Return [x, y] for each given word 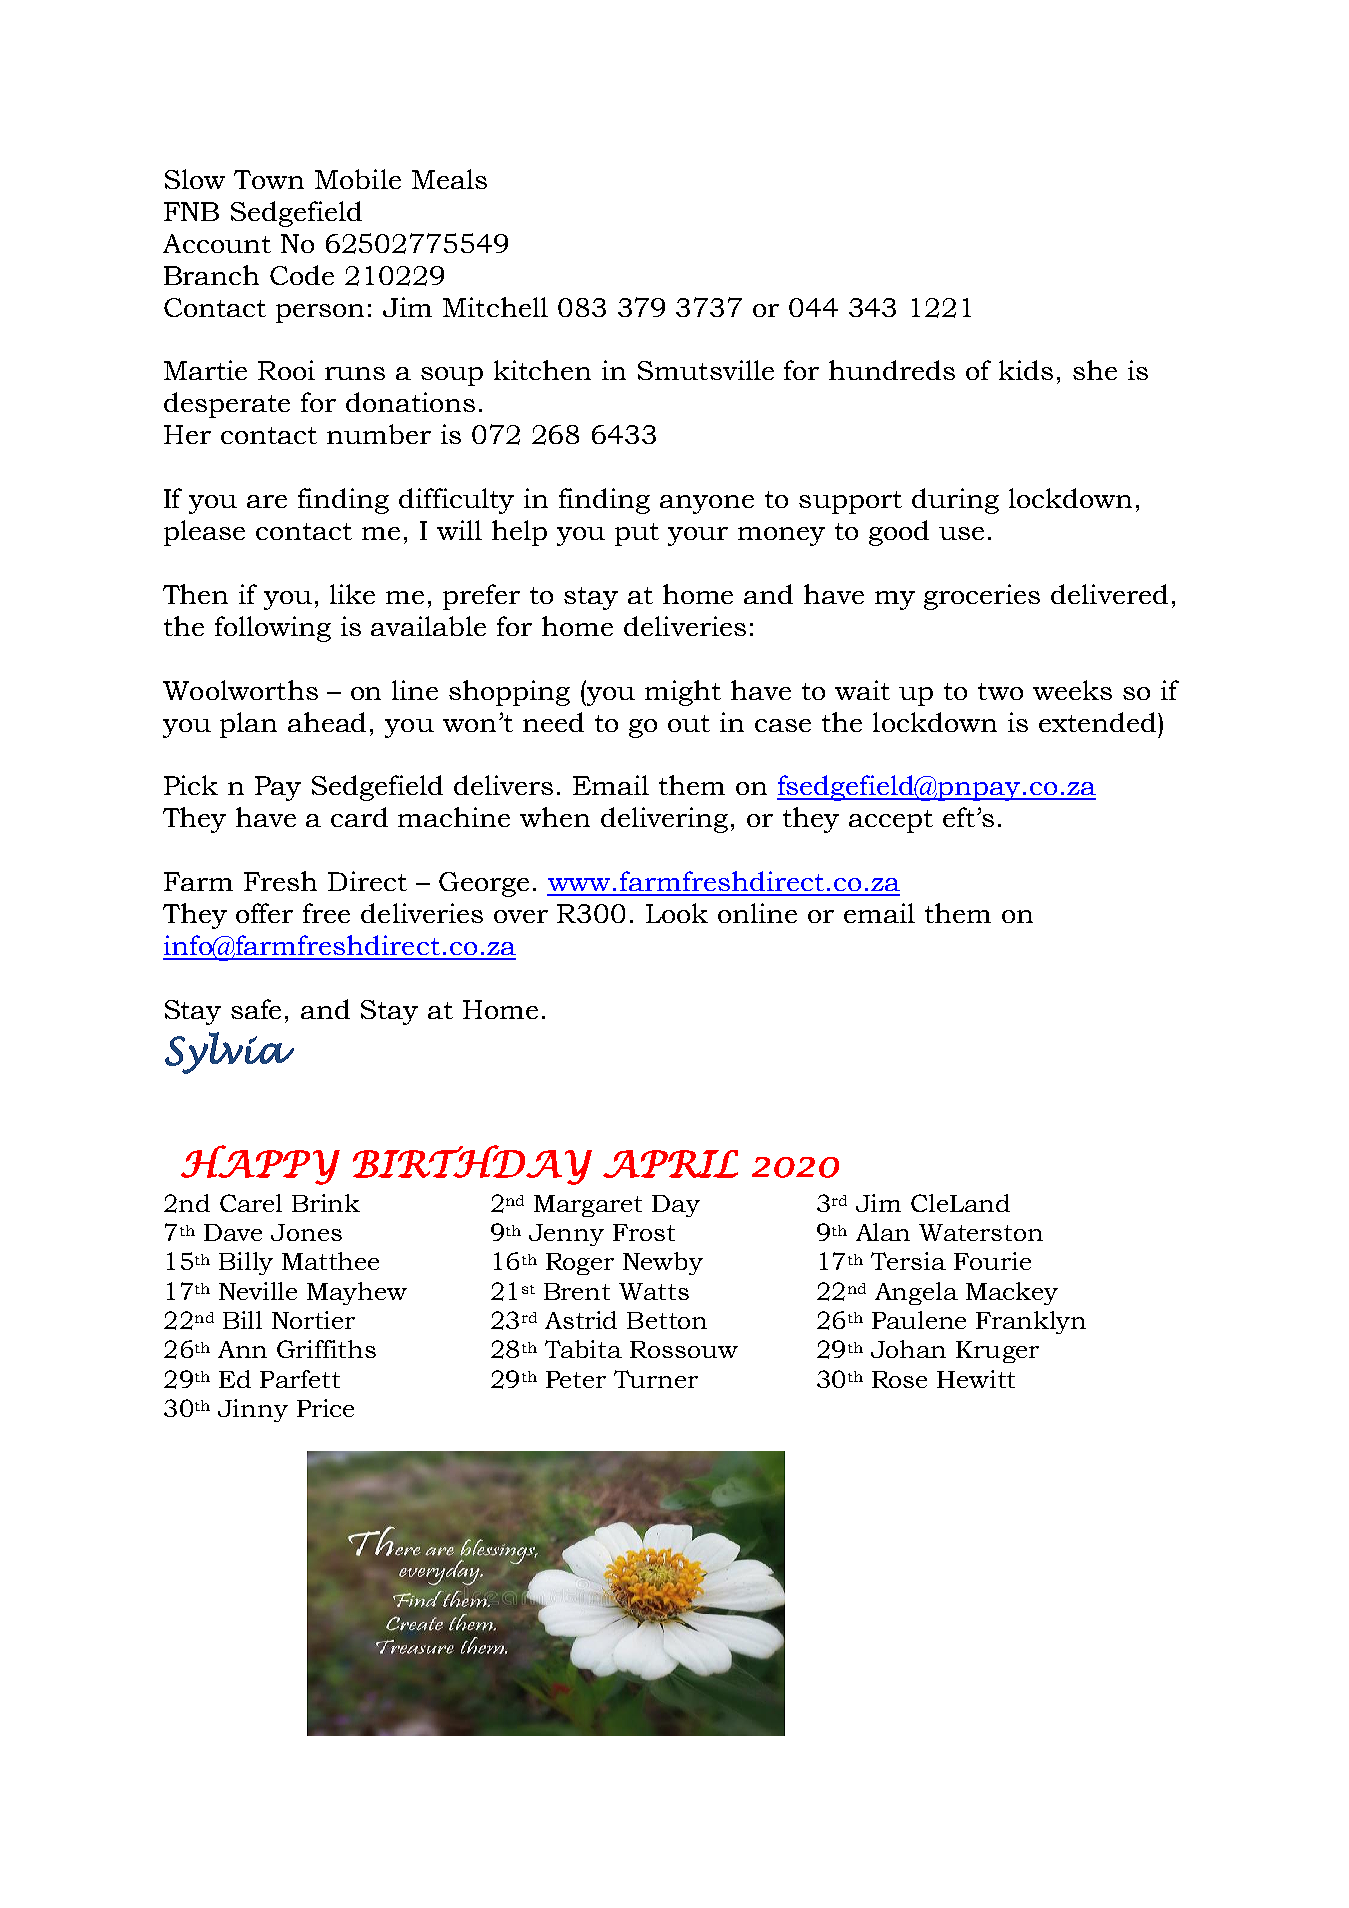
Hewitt [976, 1379]
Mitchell [495, 307]
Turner [656, 1379]
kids [1026, 370]
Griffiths [326, 1349]
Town [269, 179]
